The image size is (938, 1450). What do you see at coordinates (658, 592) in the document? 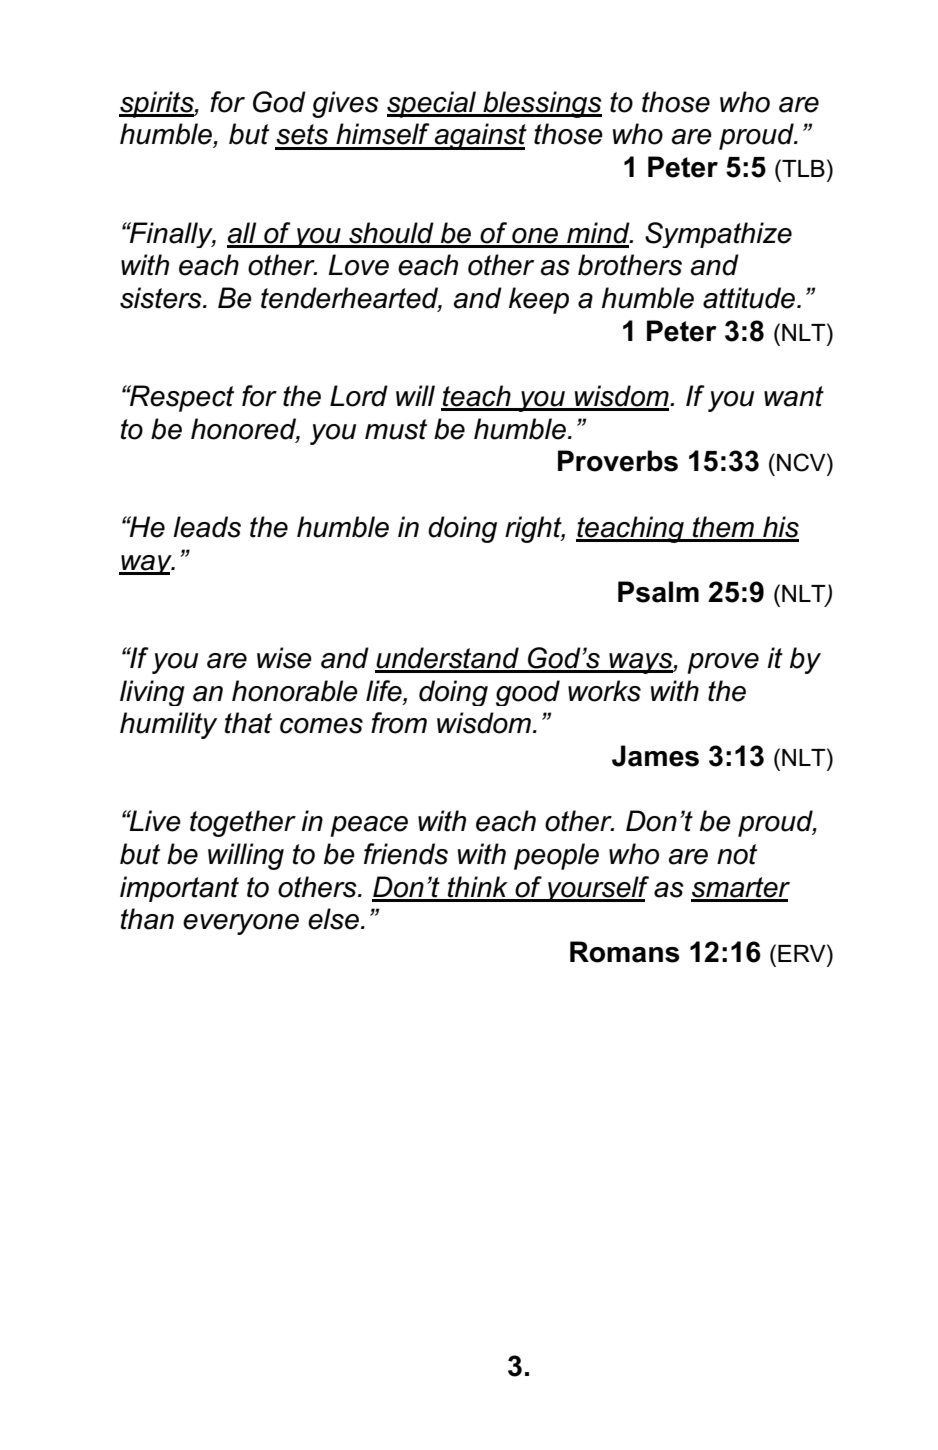
I see `Psalm` at bounding box center [658, 592].
